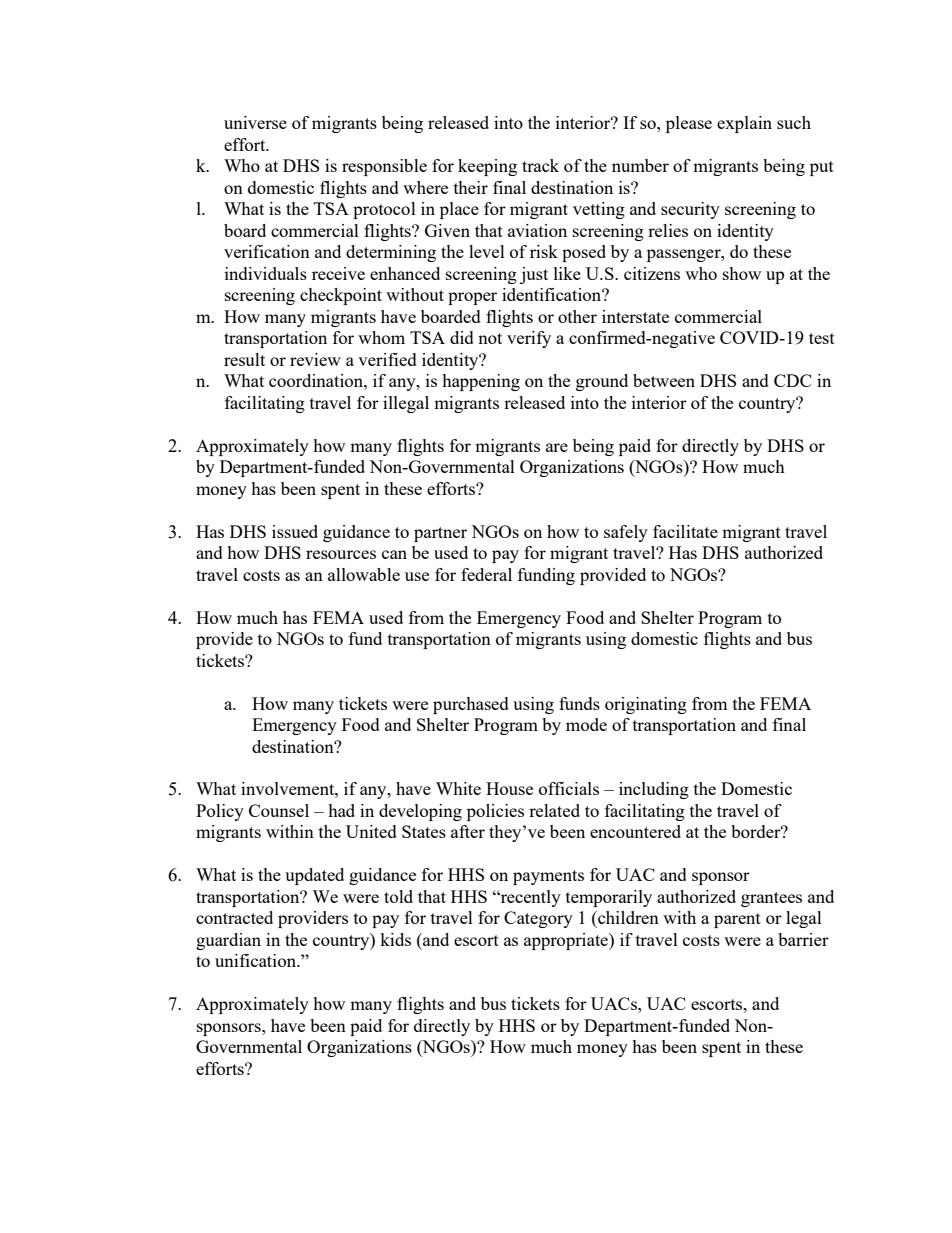 Image resolution: width=952 pixels, height=1233 pixels. I want to click on track, so click(540, 165).
